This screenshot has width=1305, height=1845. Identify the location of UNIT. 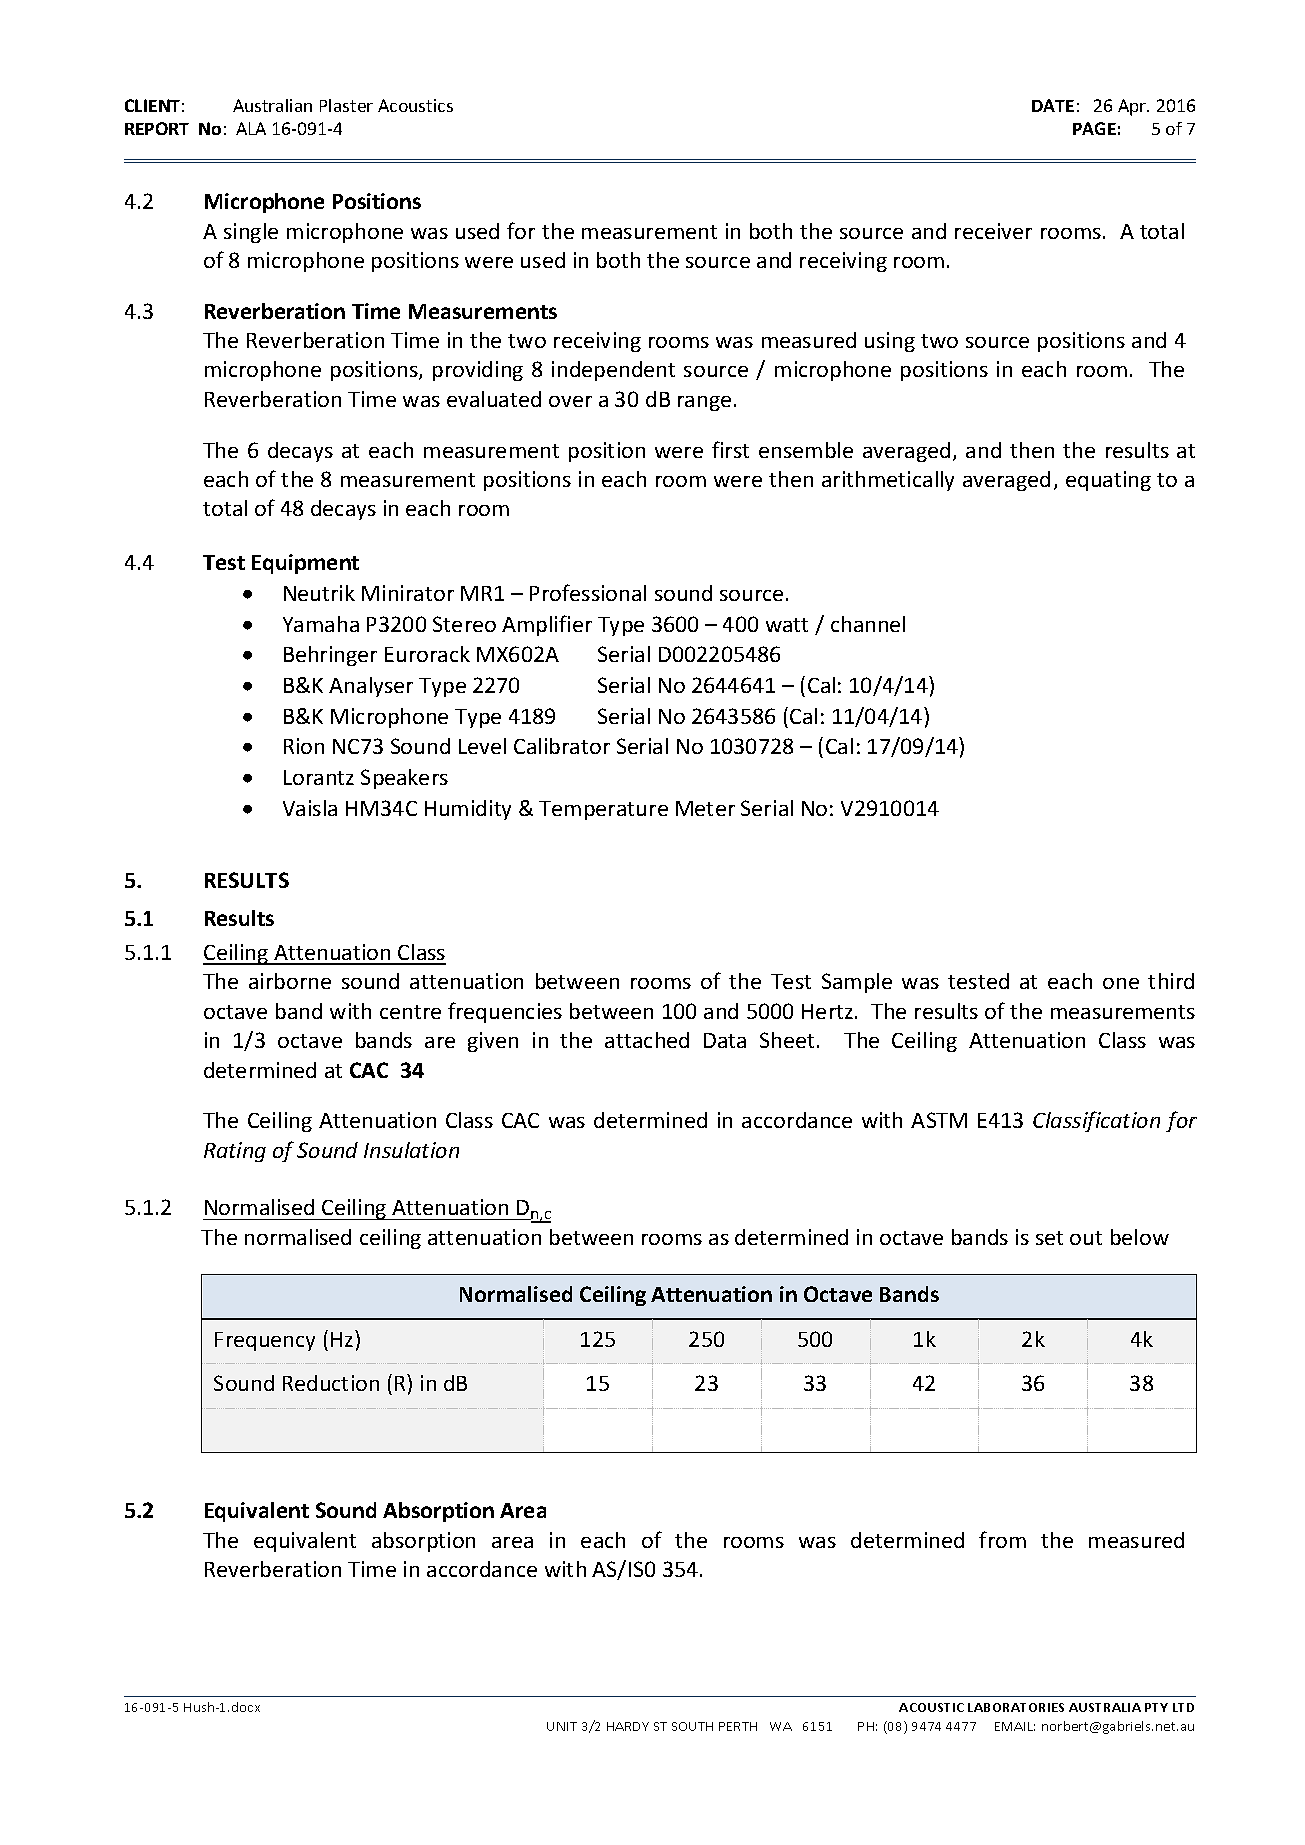
(562, 1726).
